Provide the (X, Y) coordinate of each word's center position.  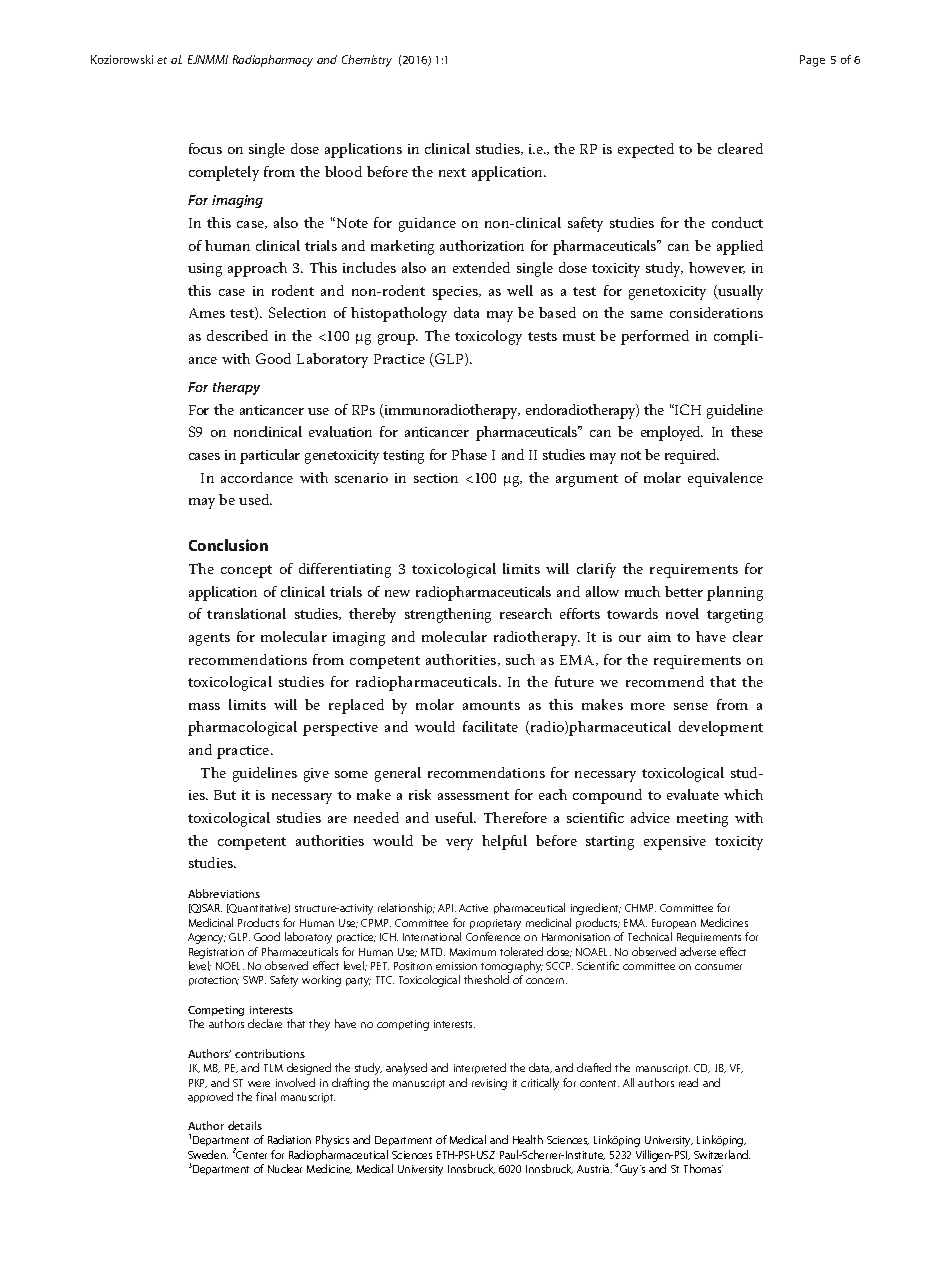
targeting (735, 616)
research (526, 613)
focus (205, 148)
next (452, 172)
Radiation (289, 1139)
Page (812, 61)
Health (528, 1139)
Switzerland (722, 1154)
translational (246, 613)
